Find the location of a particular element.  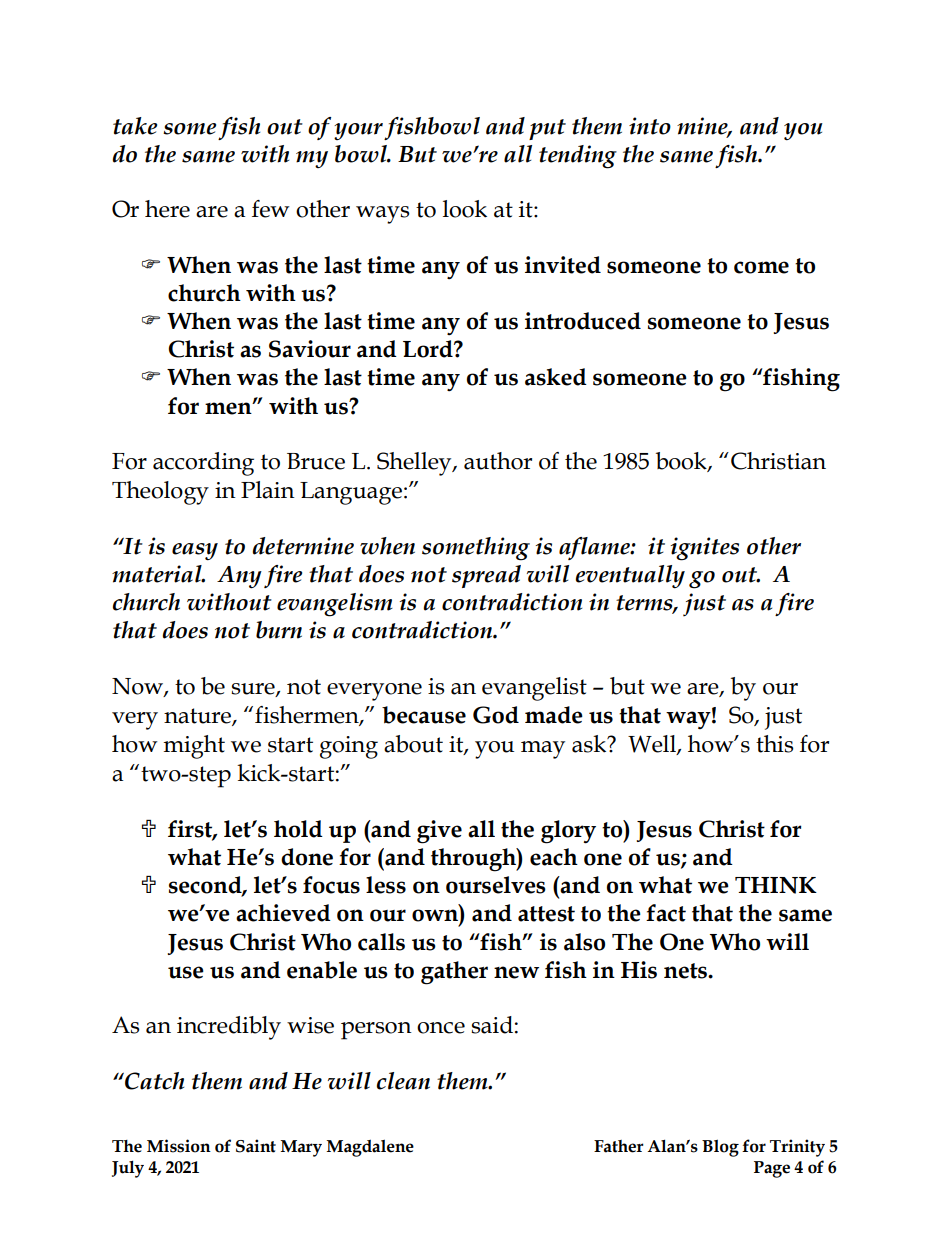

Magdalene is located at coordinates (370, 1148).
